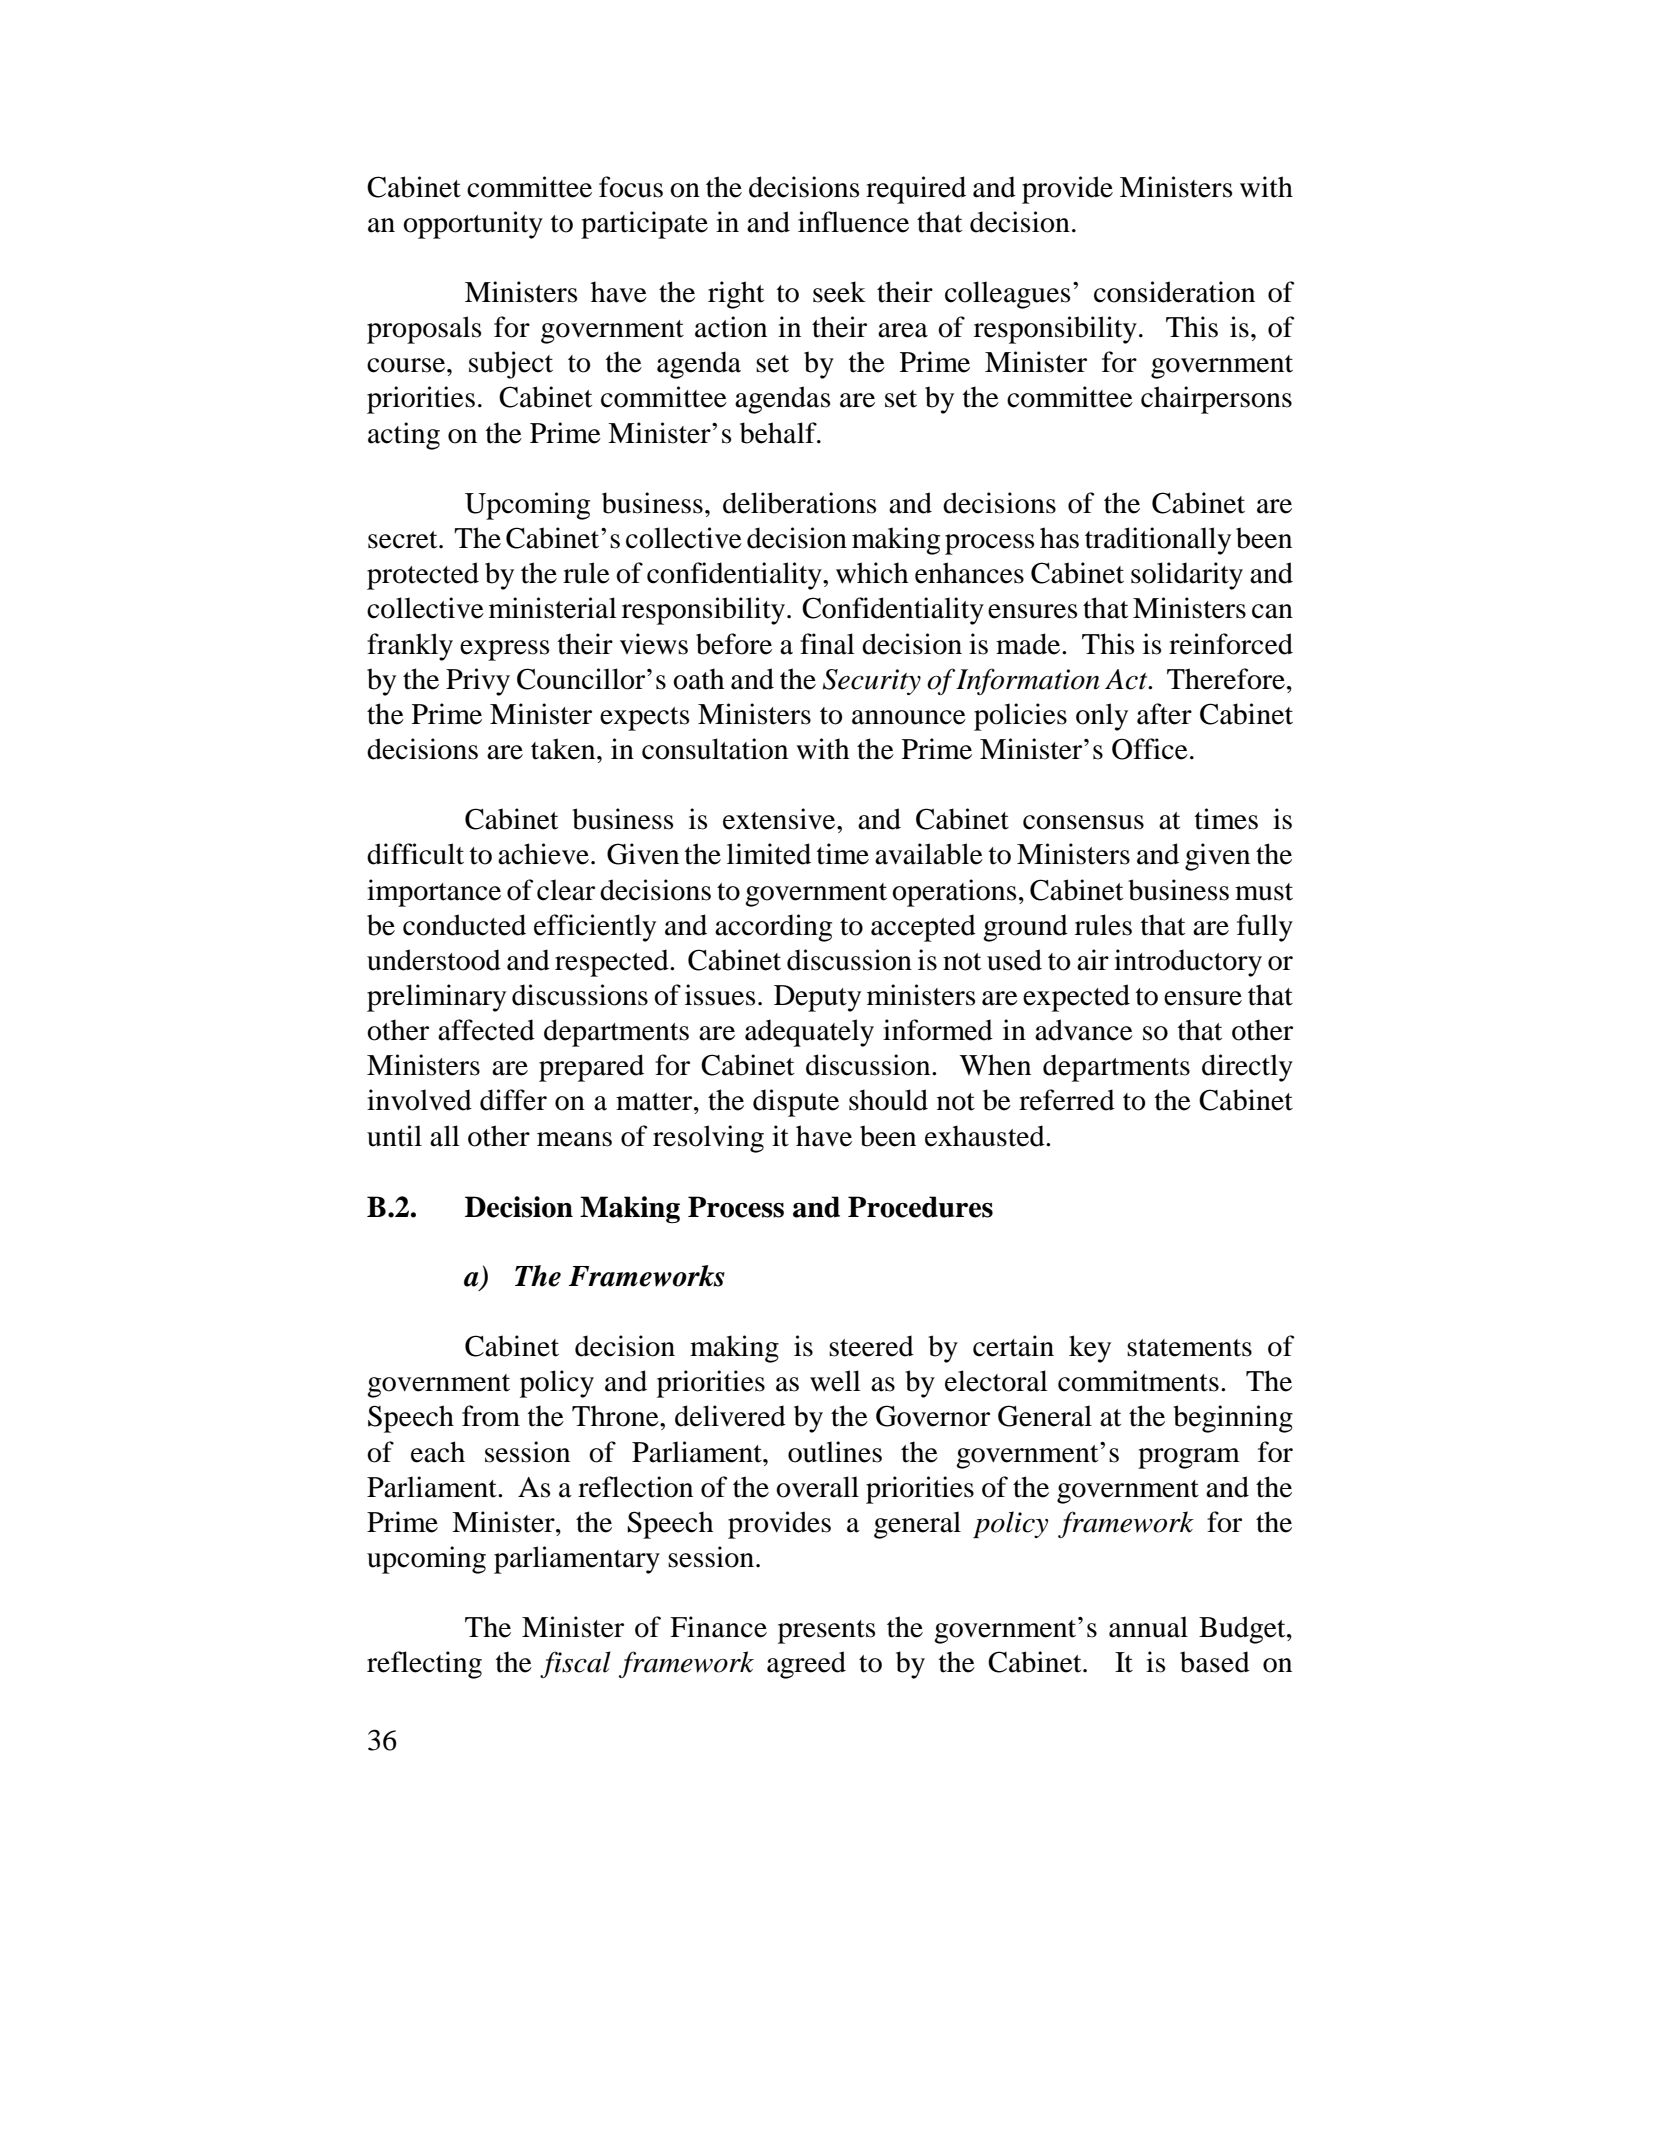  What do you see at coordinates (575, 1664) in the screenshot?
I see `fiscal` at bounding box center [575, 1664].
